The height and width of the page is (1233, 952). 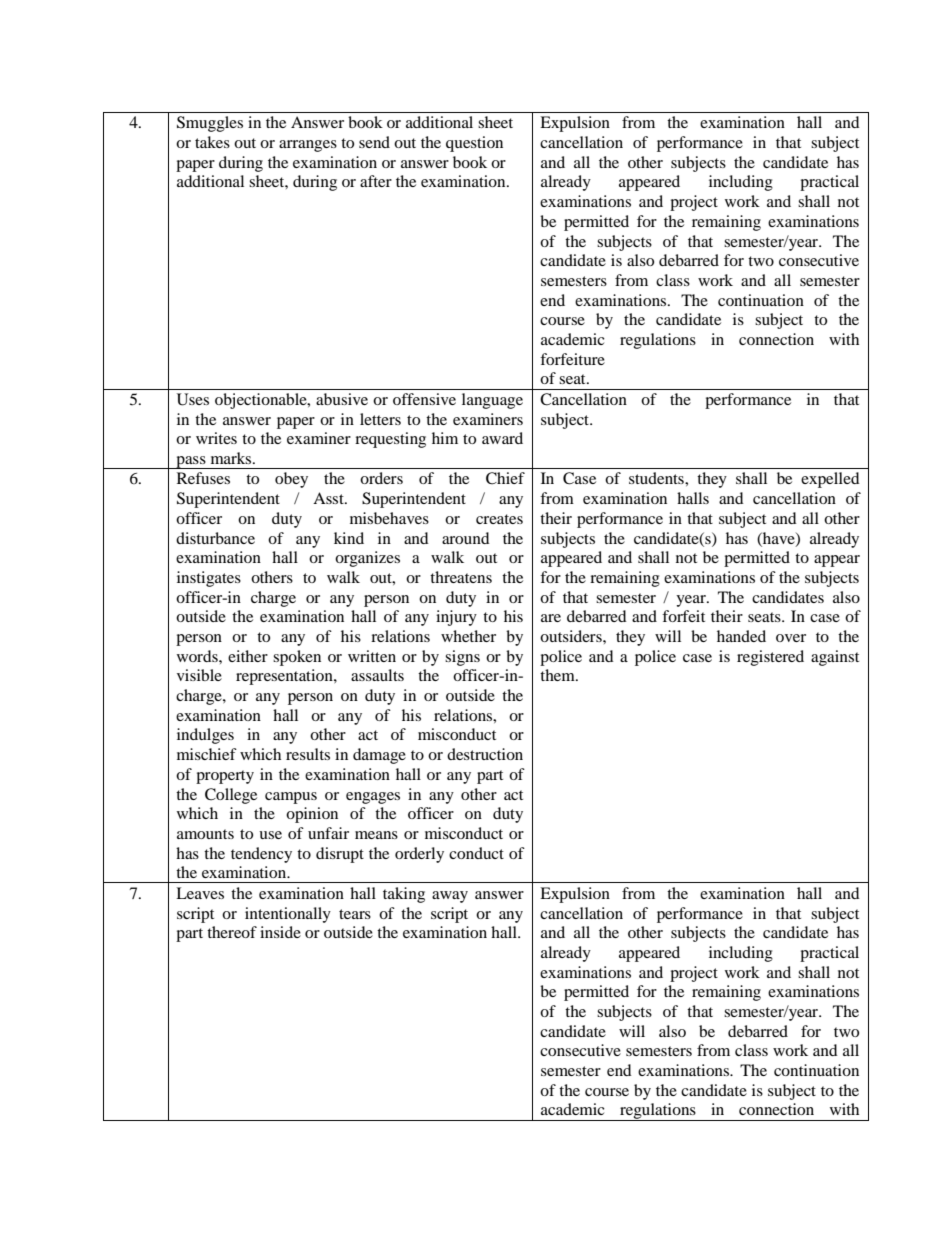 What do you see at coordinates (485, 754) in the page?
I see `destruction` at bounding box center [485, 754].
